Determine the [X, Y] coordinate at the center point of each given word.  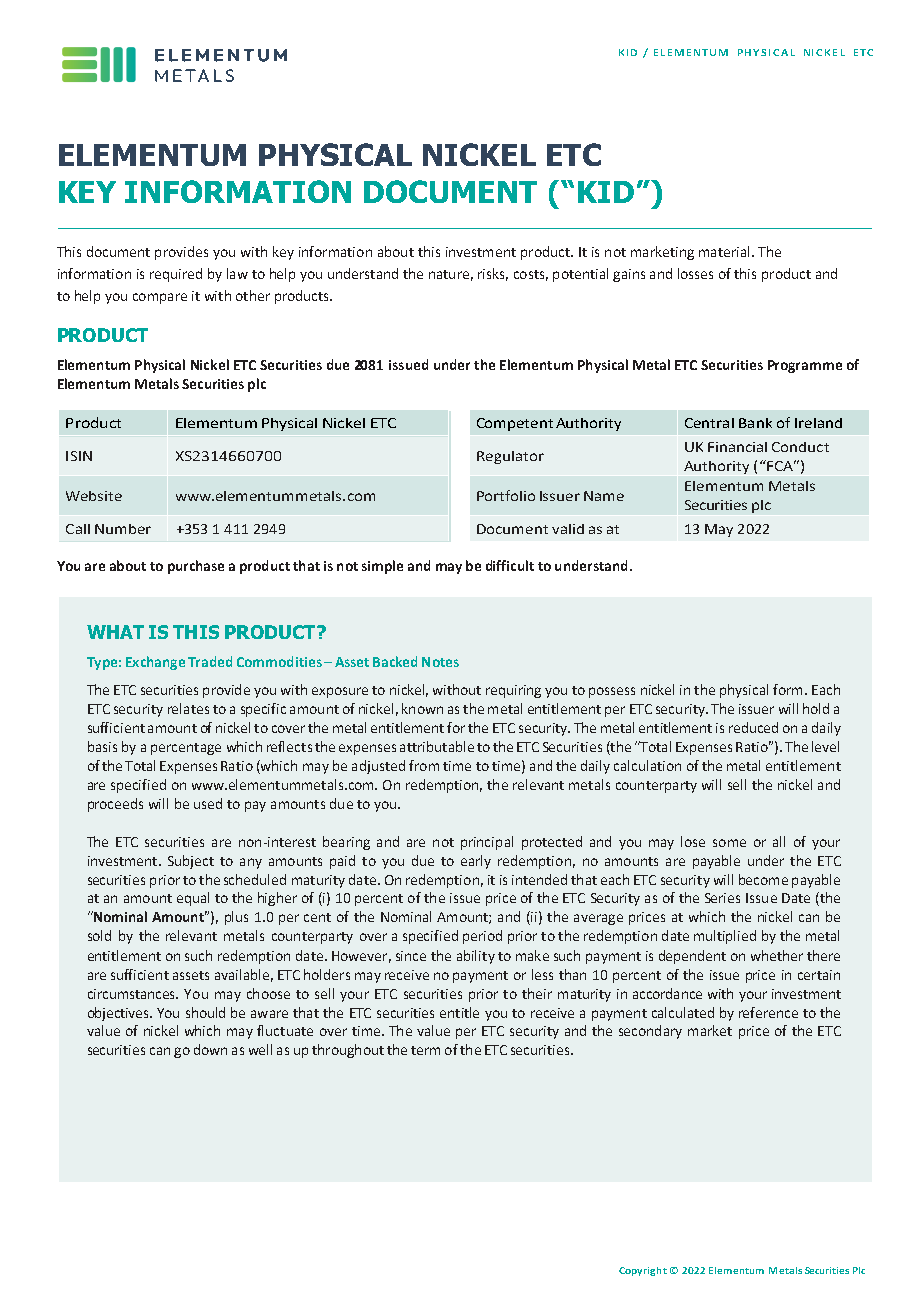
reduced [753, 727]
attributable [437, 746]
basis [102, 746]
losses [695, 273]
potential [580, 275]
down [210, 1049]
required [176, 275]
